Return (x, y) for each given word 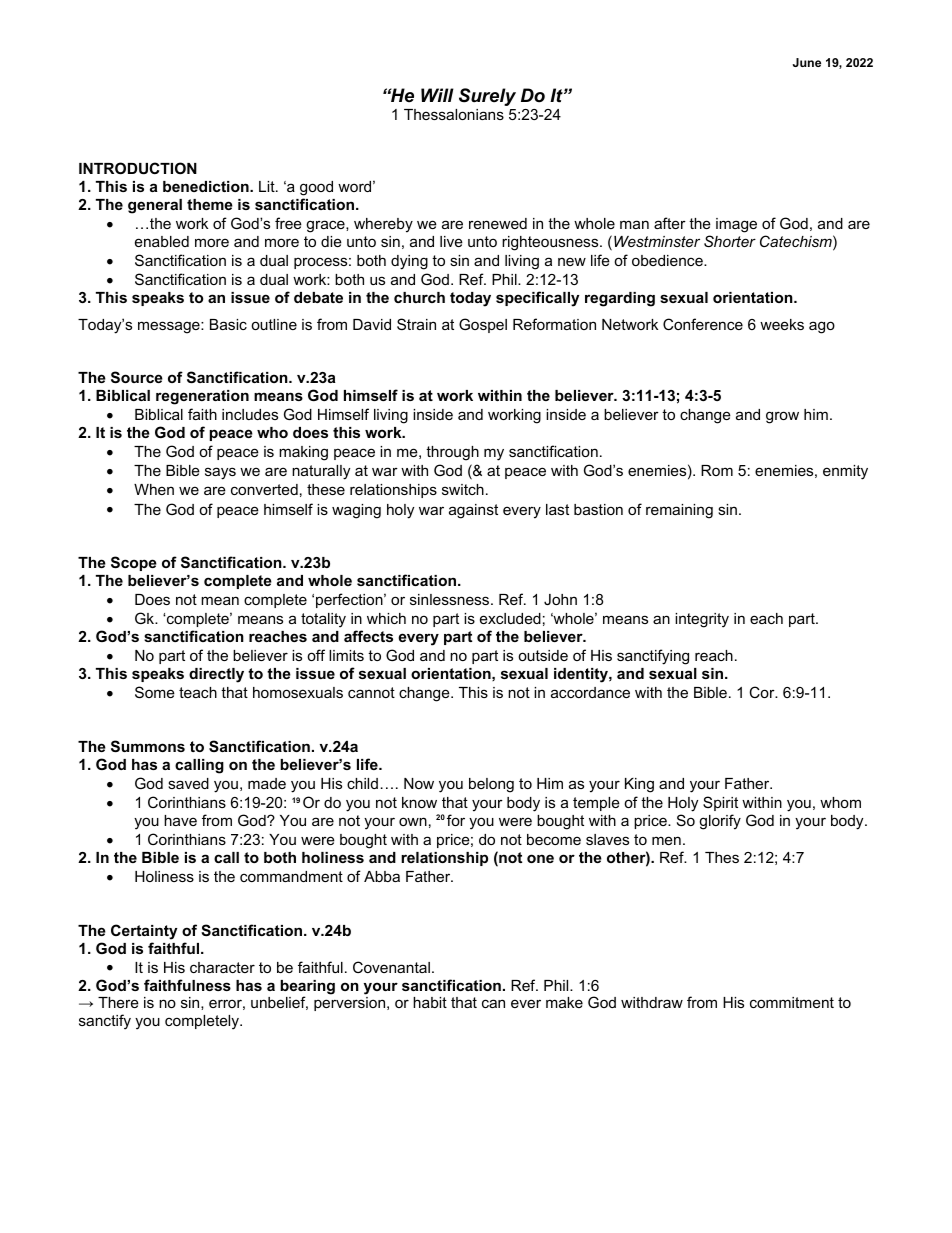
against (473, 511)
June (807, 62)
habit (430, 1002)
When (154, 489)
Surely (487, 97)
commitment (792, 1002)
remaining (679, 511)
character (222, 967)
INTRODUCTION (138, 168)
